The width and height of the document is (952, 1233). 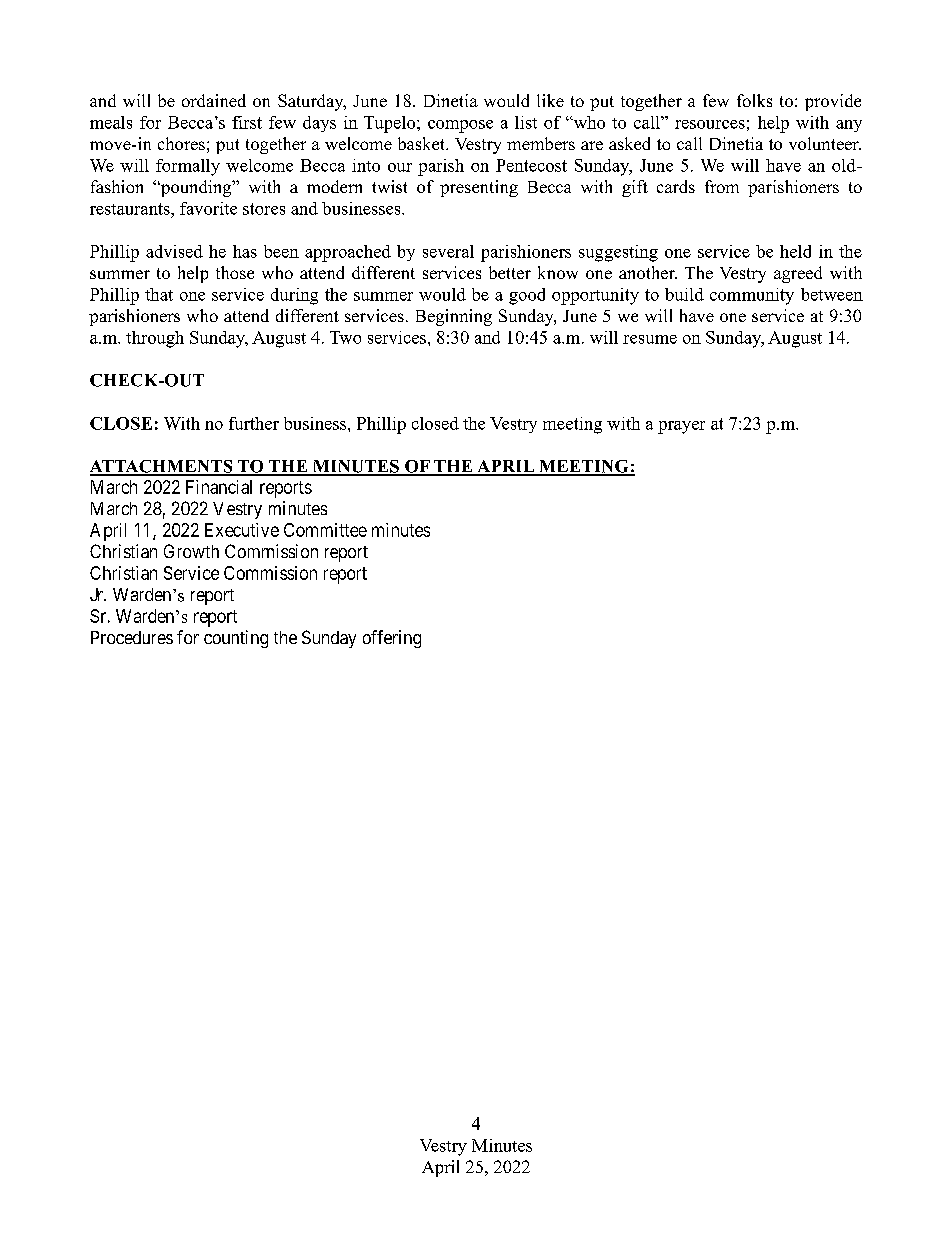 I want to click on Committee, so click(x=325, y=530).
